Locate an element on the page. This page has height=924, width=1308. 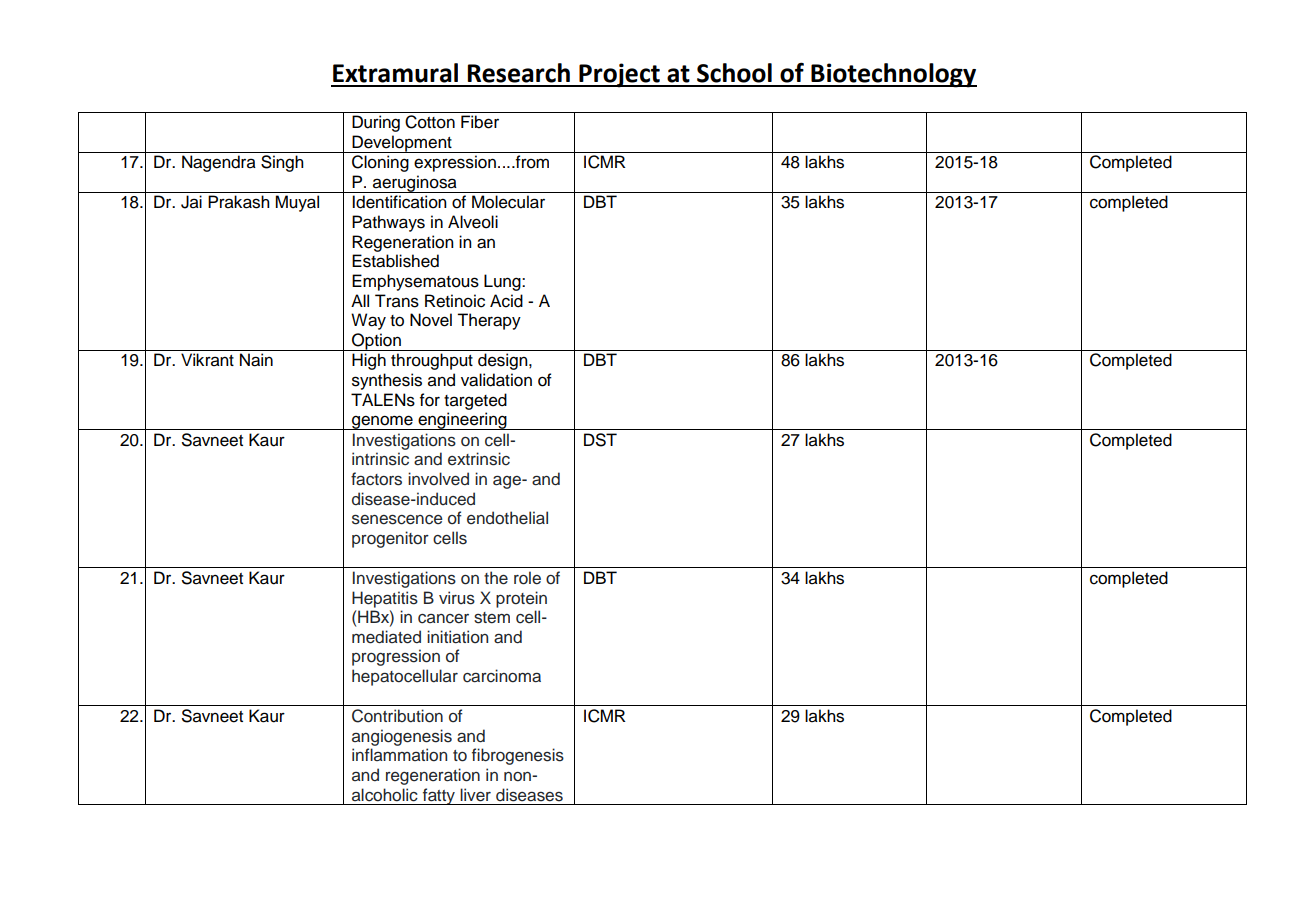
protein is located at coordinates (521, 599).
